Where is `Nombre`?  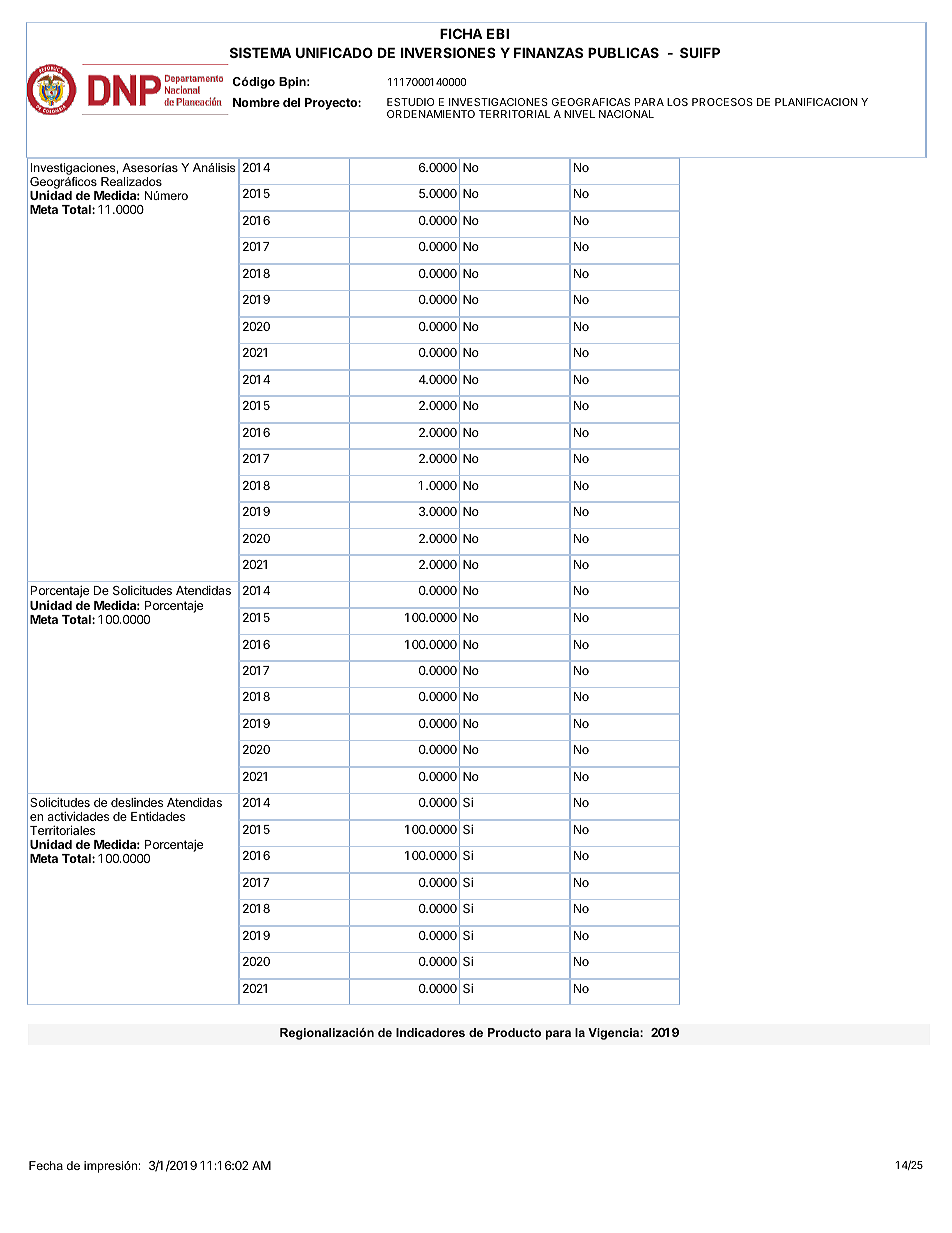 Nombre is located at coordinates (256, 102).
